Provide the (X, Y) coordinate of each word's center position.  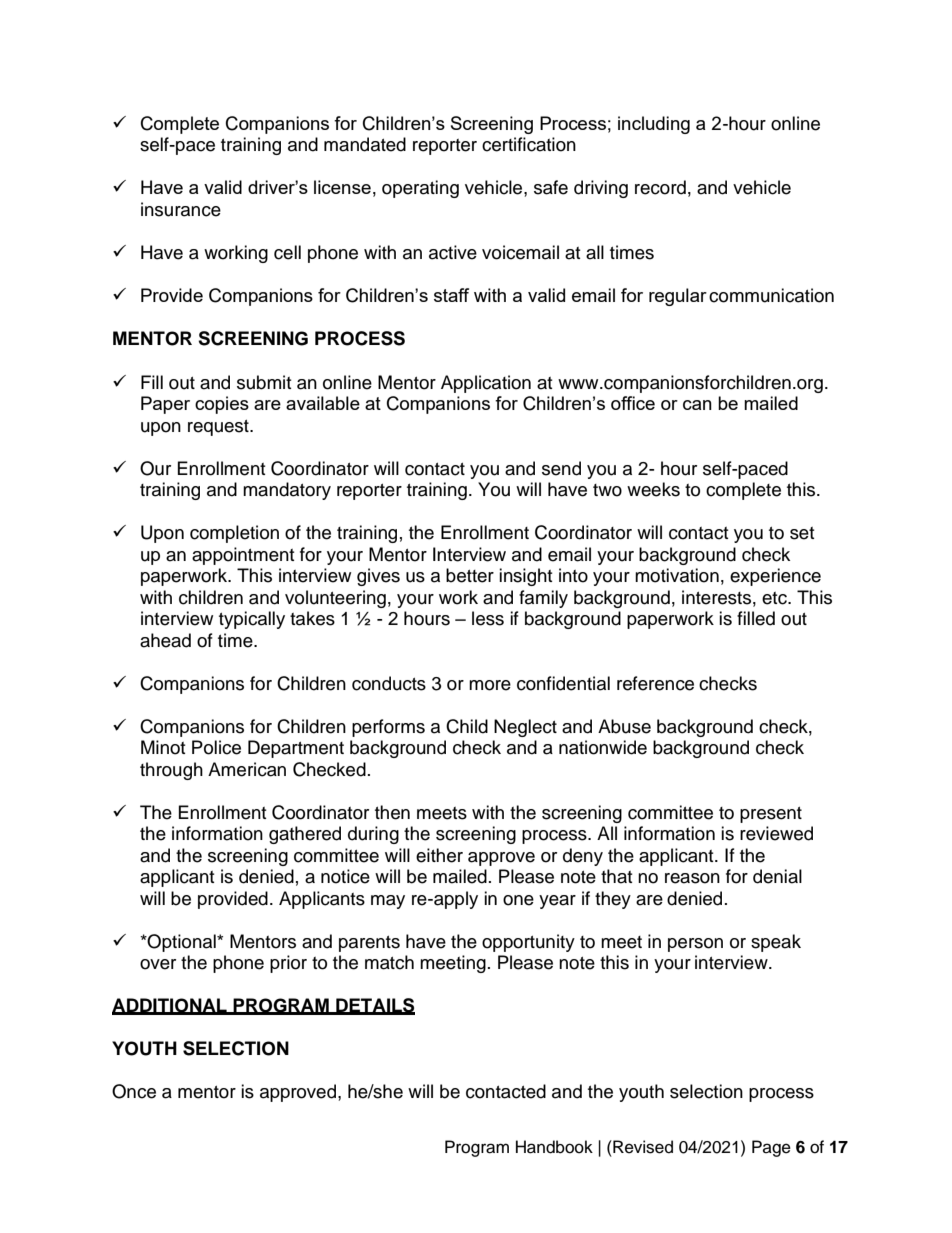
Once (134, 1091)
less (488, 618)
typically (252, 620)
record (660, 187)
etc (775, 598)
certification (529, 144)
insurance (181, 209)
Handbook (554, 1147)
